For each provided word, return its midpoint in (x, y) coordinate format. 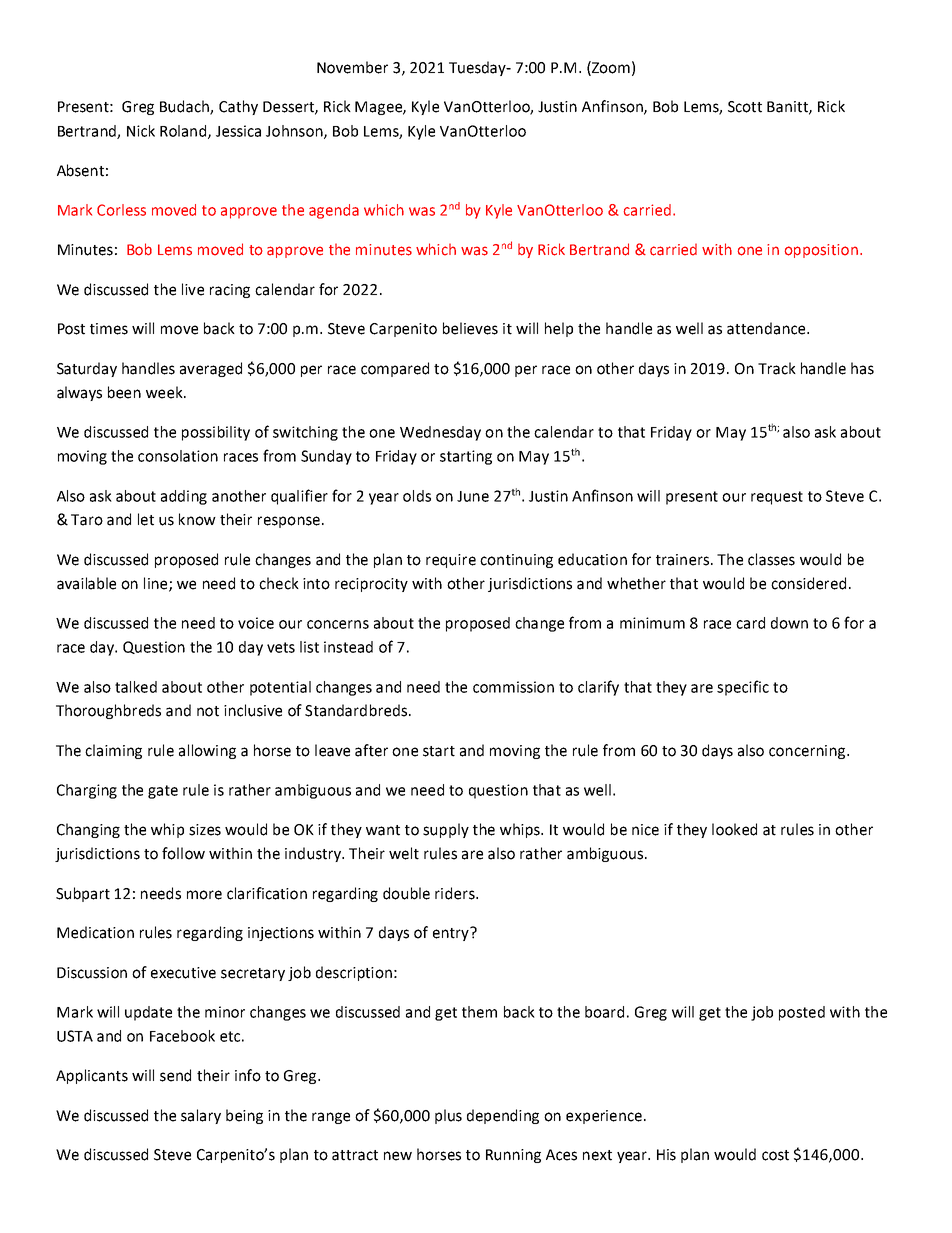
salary (201, 1116)
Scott (745, 107)
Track (777, 368)
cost (775, 1155)
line (157, 584)
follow (183, 853)
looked (734, 829)
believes (470, 328)
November (352, 67)
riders (456, 893)
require (451, 561)
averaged (211, 369)
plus (448, 1116)
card (750, 623)
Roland (184, 132)
